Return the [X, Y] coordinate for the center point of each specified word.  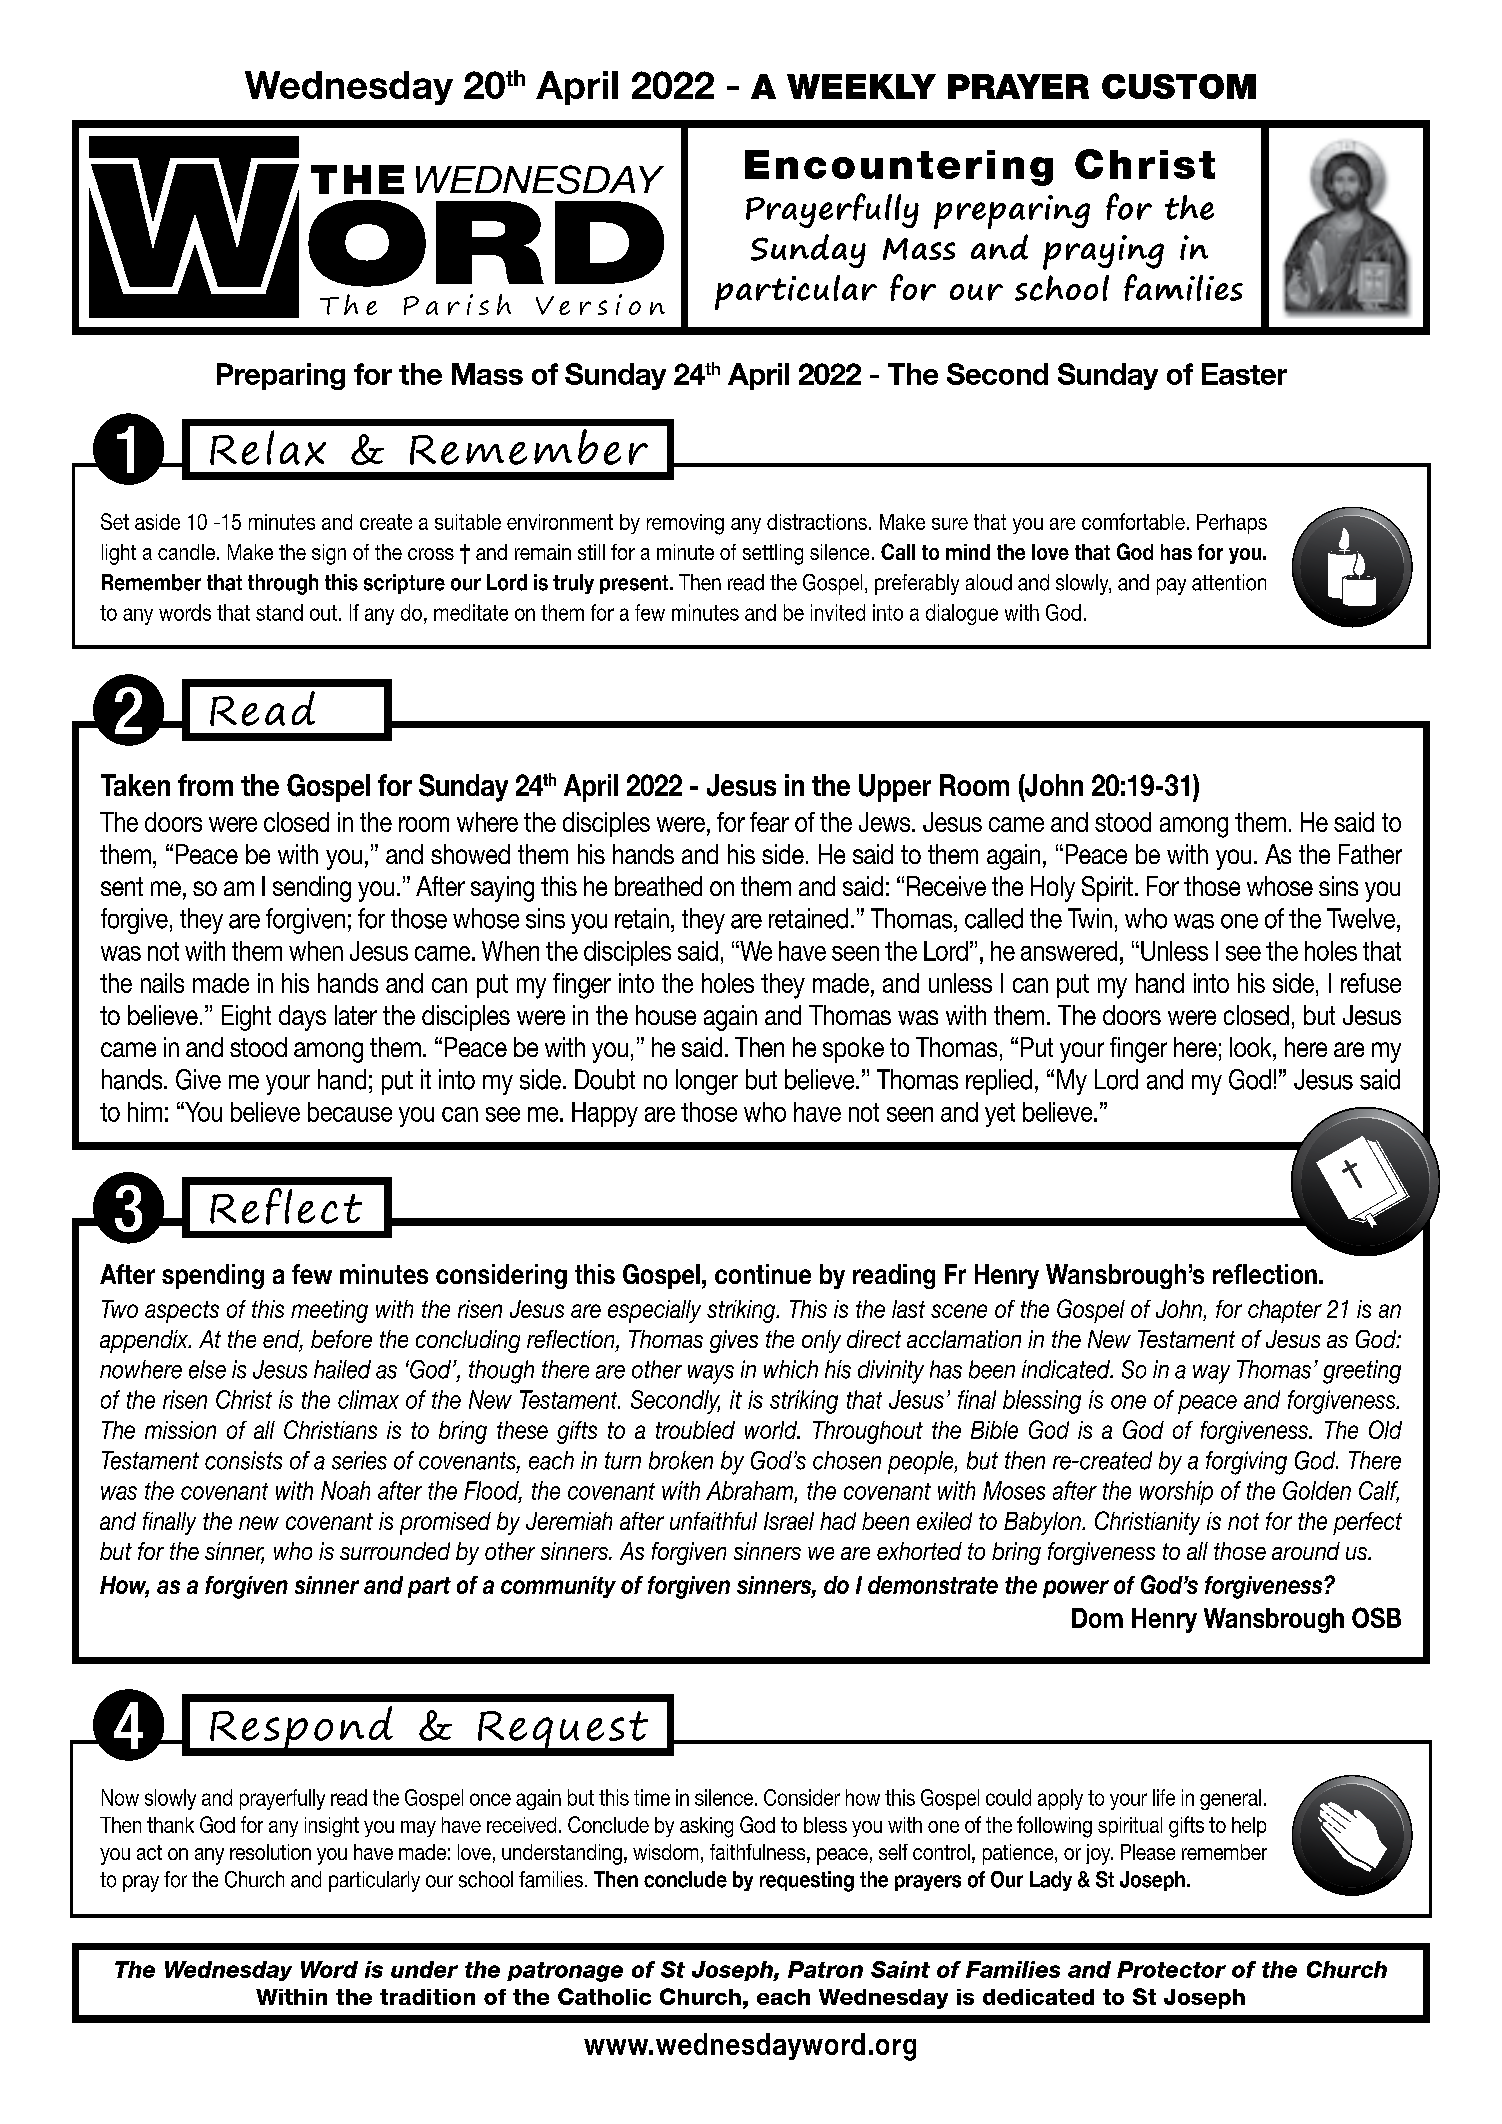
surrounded [395, 1551]
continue [763, 1274]
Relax [268, 448]
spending [213, 1276]
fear [769, 822]
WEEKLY [861, 86]
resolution [270, 1852]
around [1306, 1551]
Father [1370, 854]
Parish [457, 304]
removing [685, 524]
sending [312, 889]
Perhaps [1232, 524]
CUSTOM [1179, 86]
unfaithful [713, 1521]
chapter [1285, 1311]
